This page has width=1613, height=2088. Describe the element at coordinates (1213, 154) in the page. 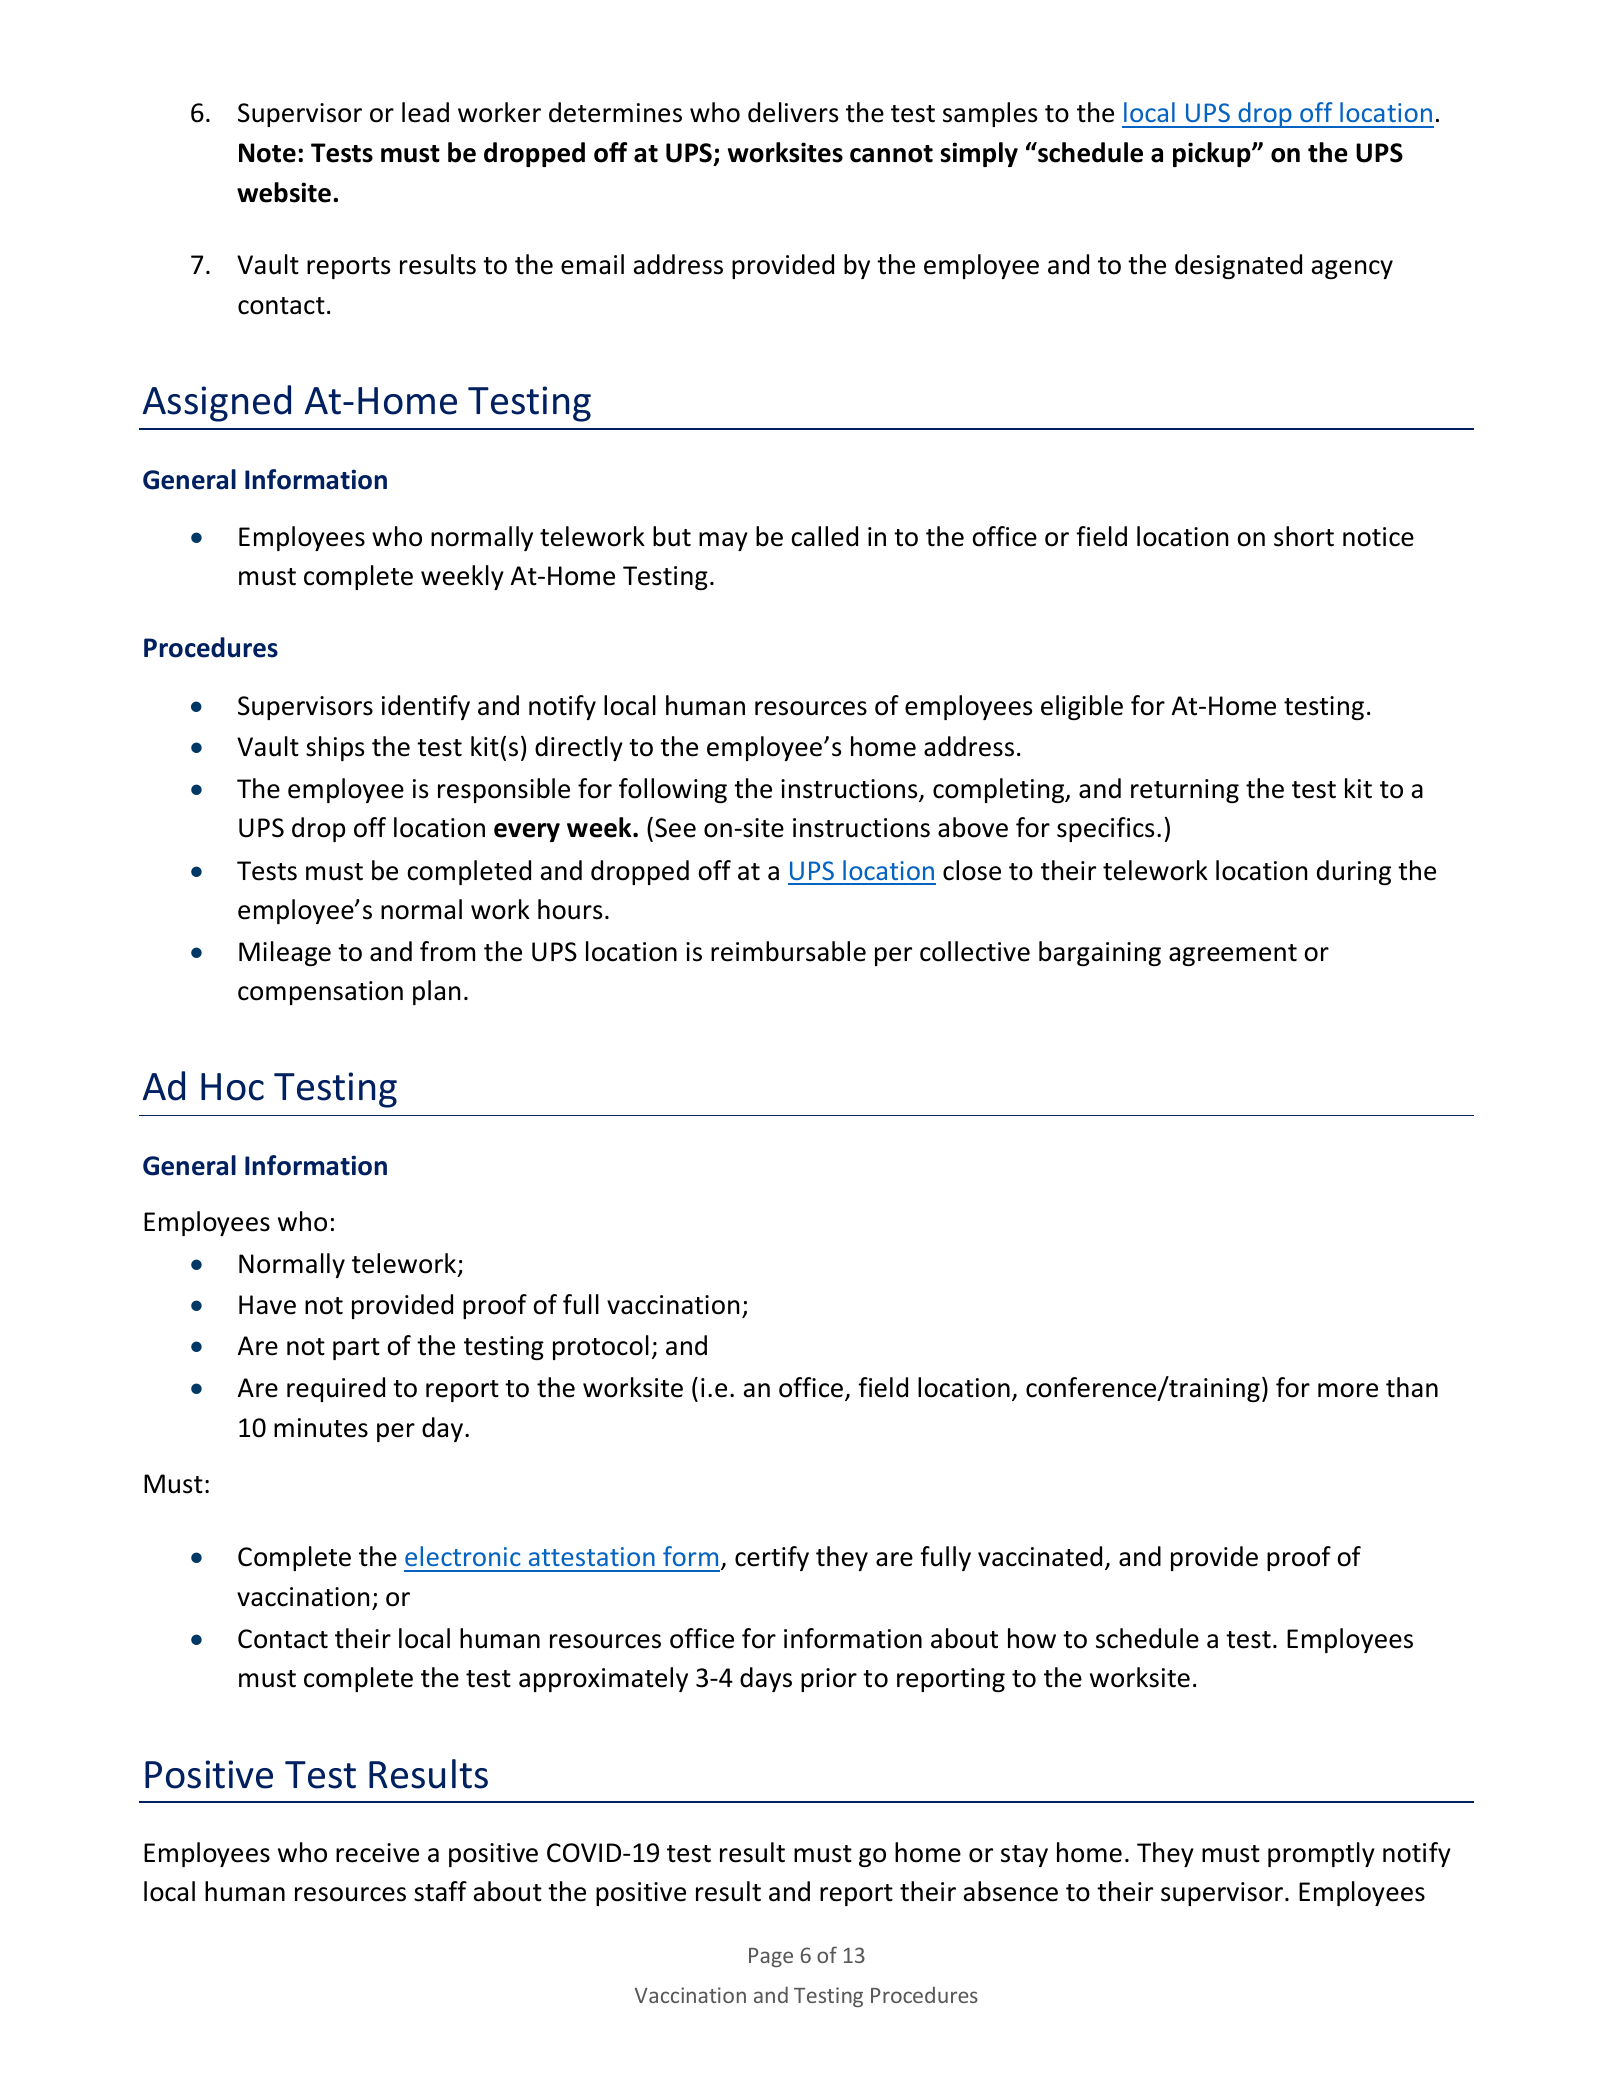

I see `pickup` at that location.
